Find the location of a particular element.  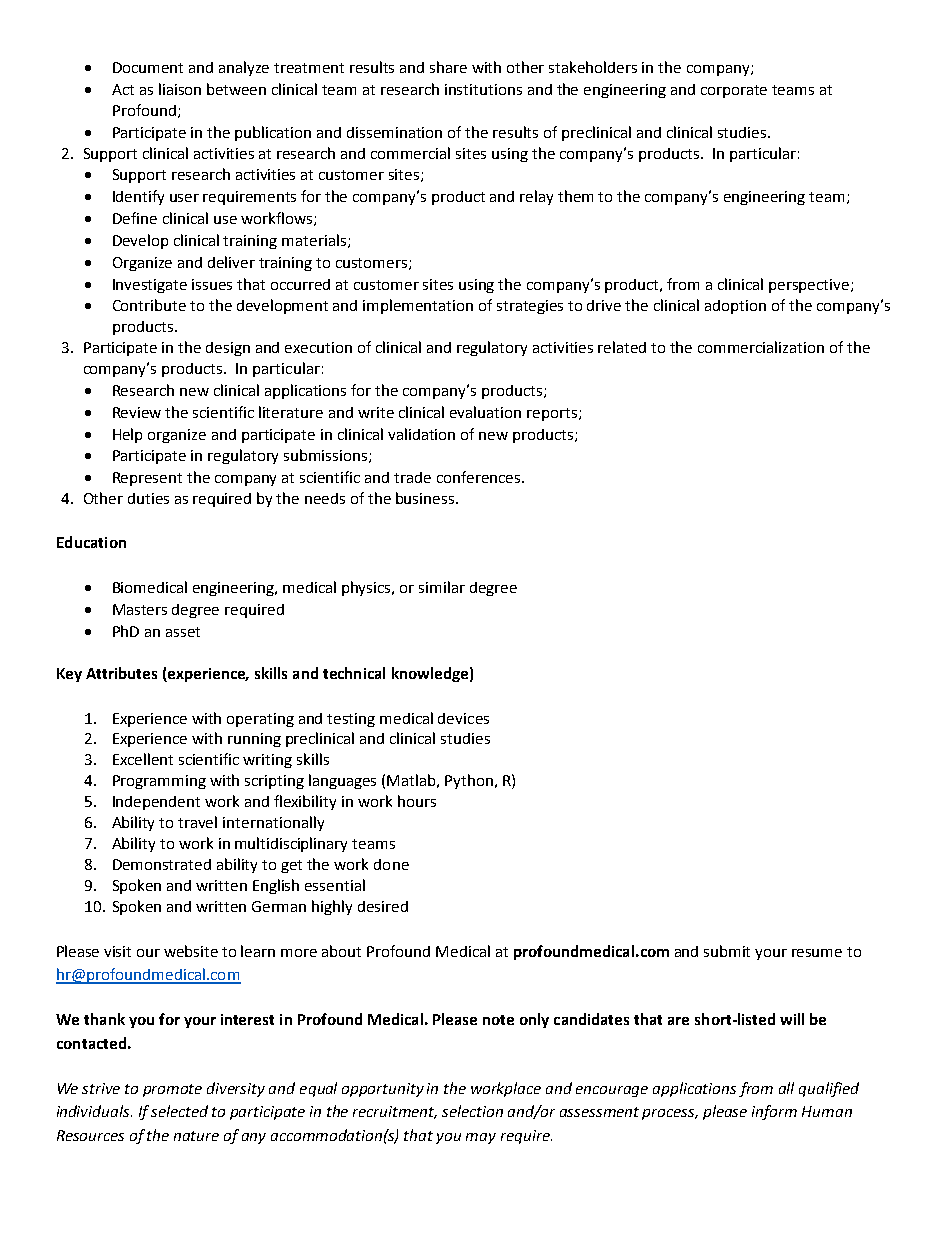

selected is located at coordinates (179, 1111).
